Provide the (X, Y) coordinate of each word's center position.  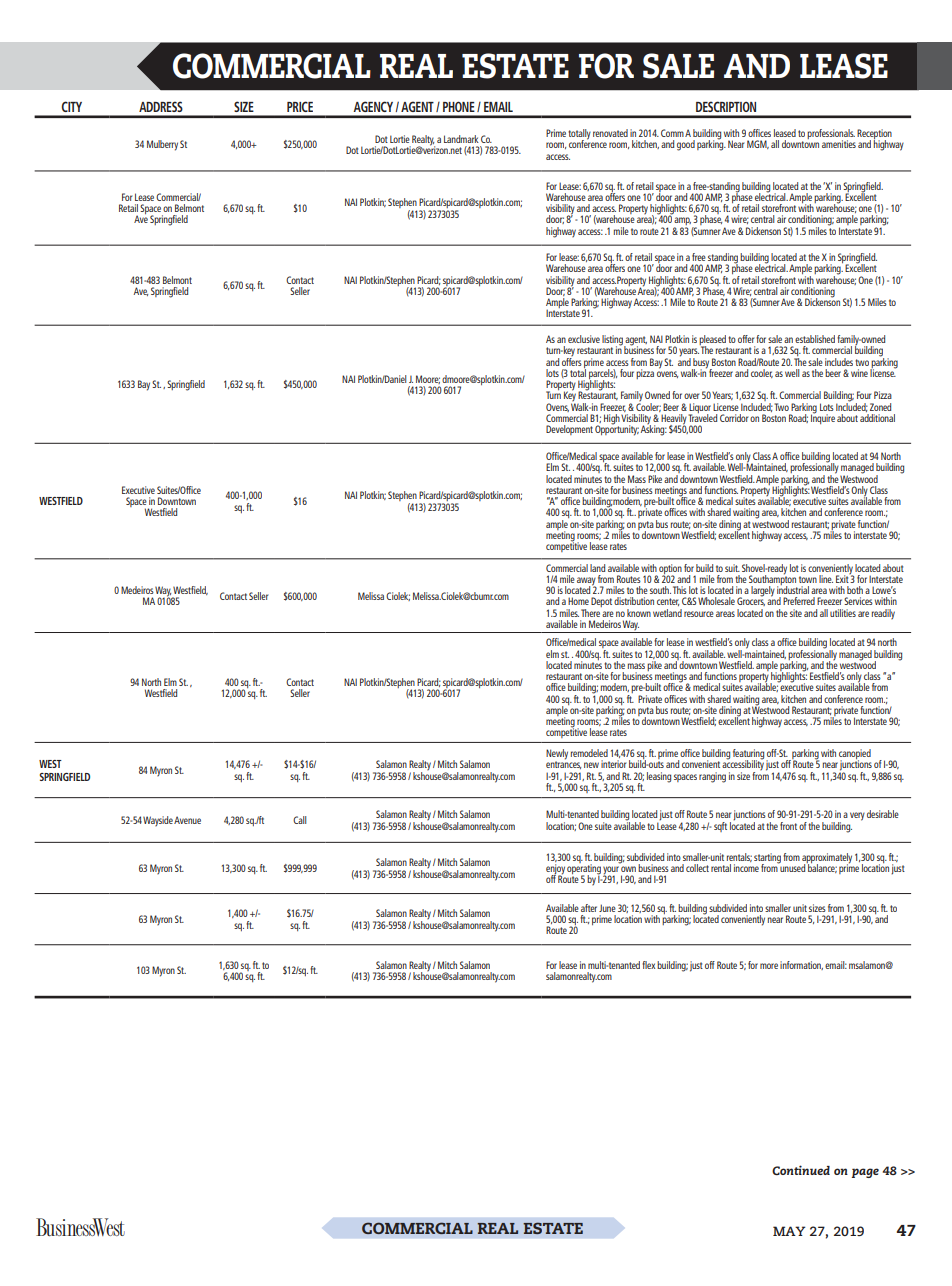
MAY (789, 1231)
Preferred (799, 601)
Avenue (187, 820)
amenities (839, 144)
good (686, 145)
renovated (610, 133)
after (589, 908)
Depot (601, 602)
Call (300, 820)
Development (569, 430)
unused (793, 867)
